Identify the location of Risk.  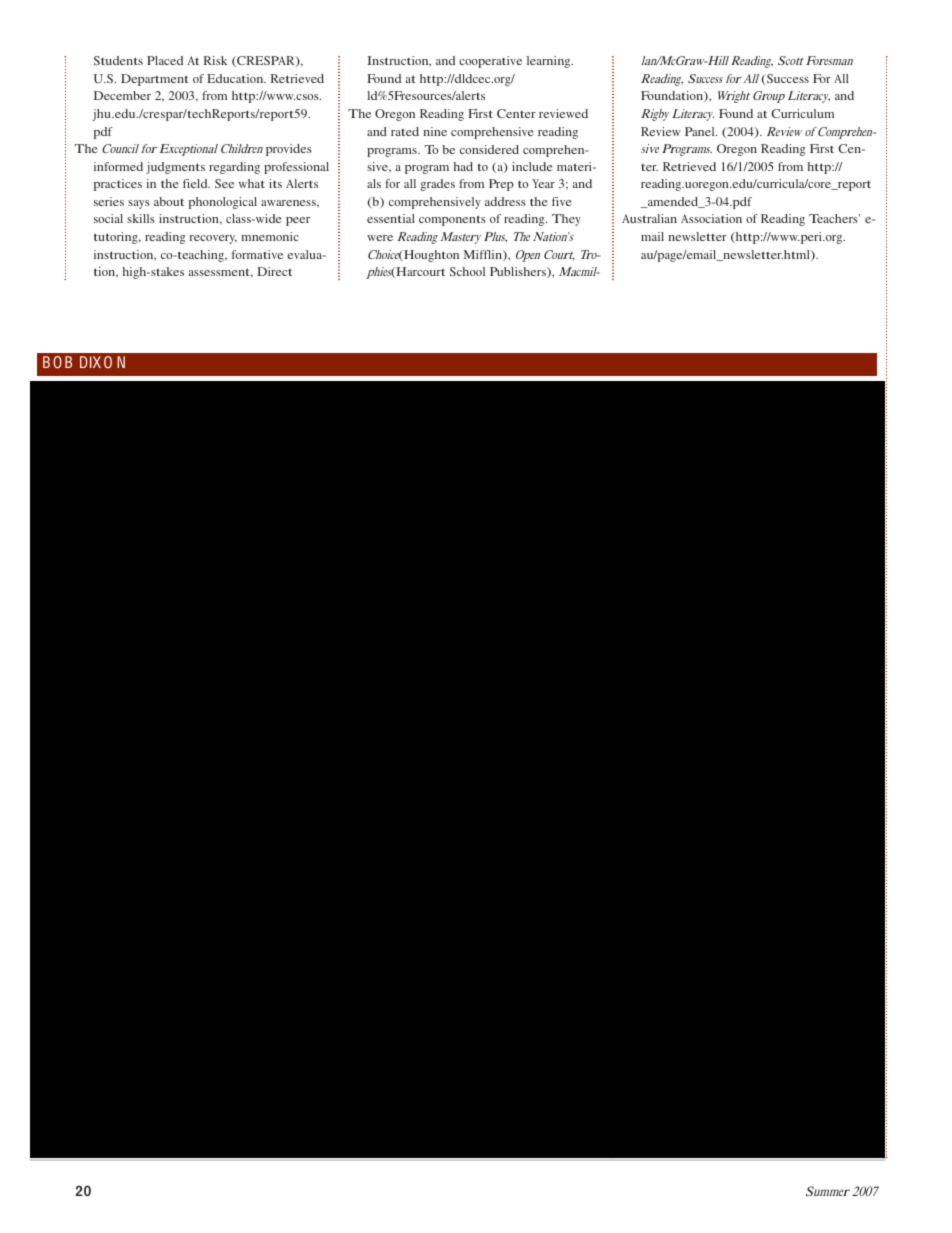
(216, 60).
